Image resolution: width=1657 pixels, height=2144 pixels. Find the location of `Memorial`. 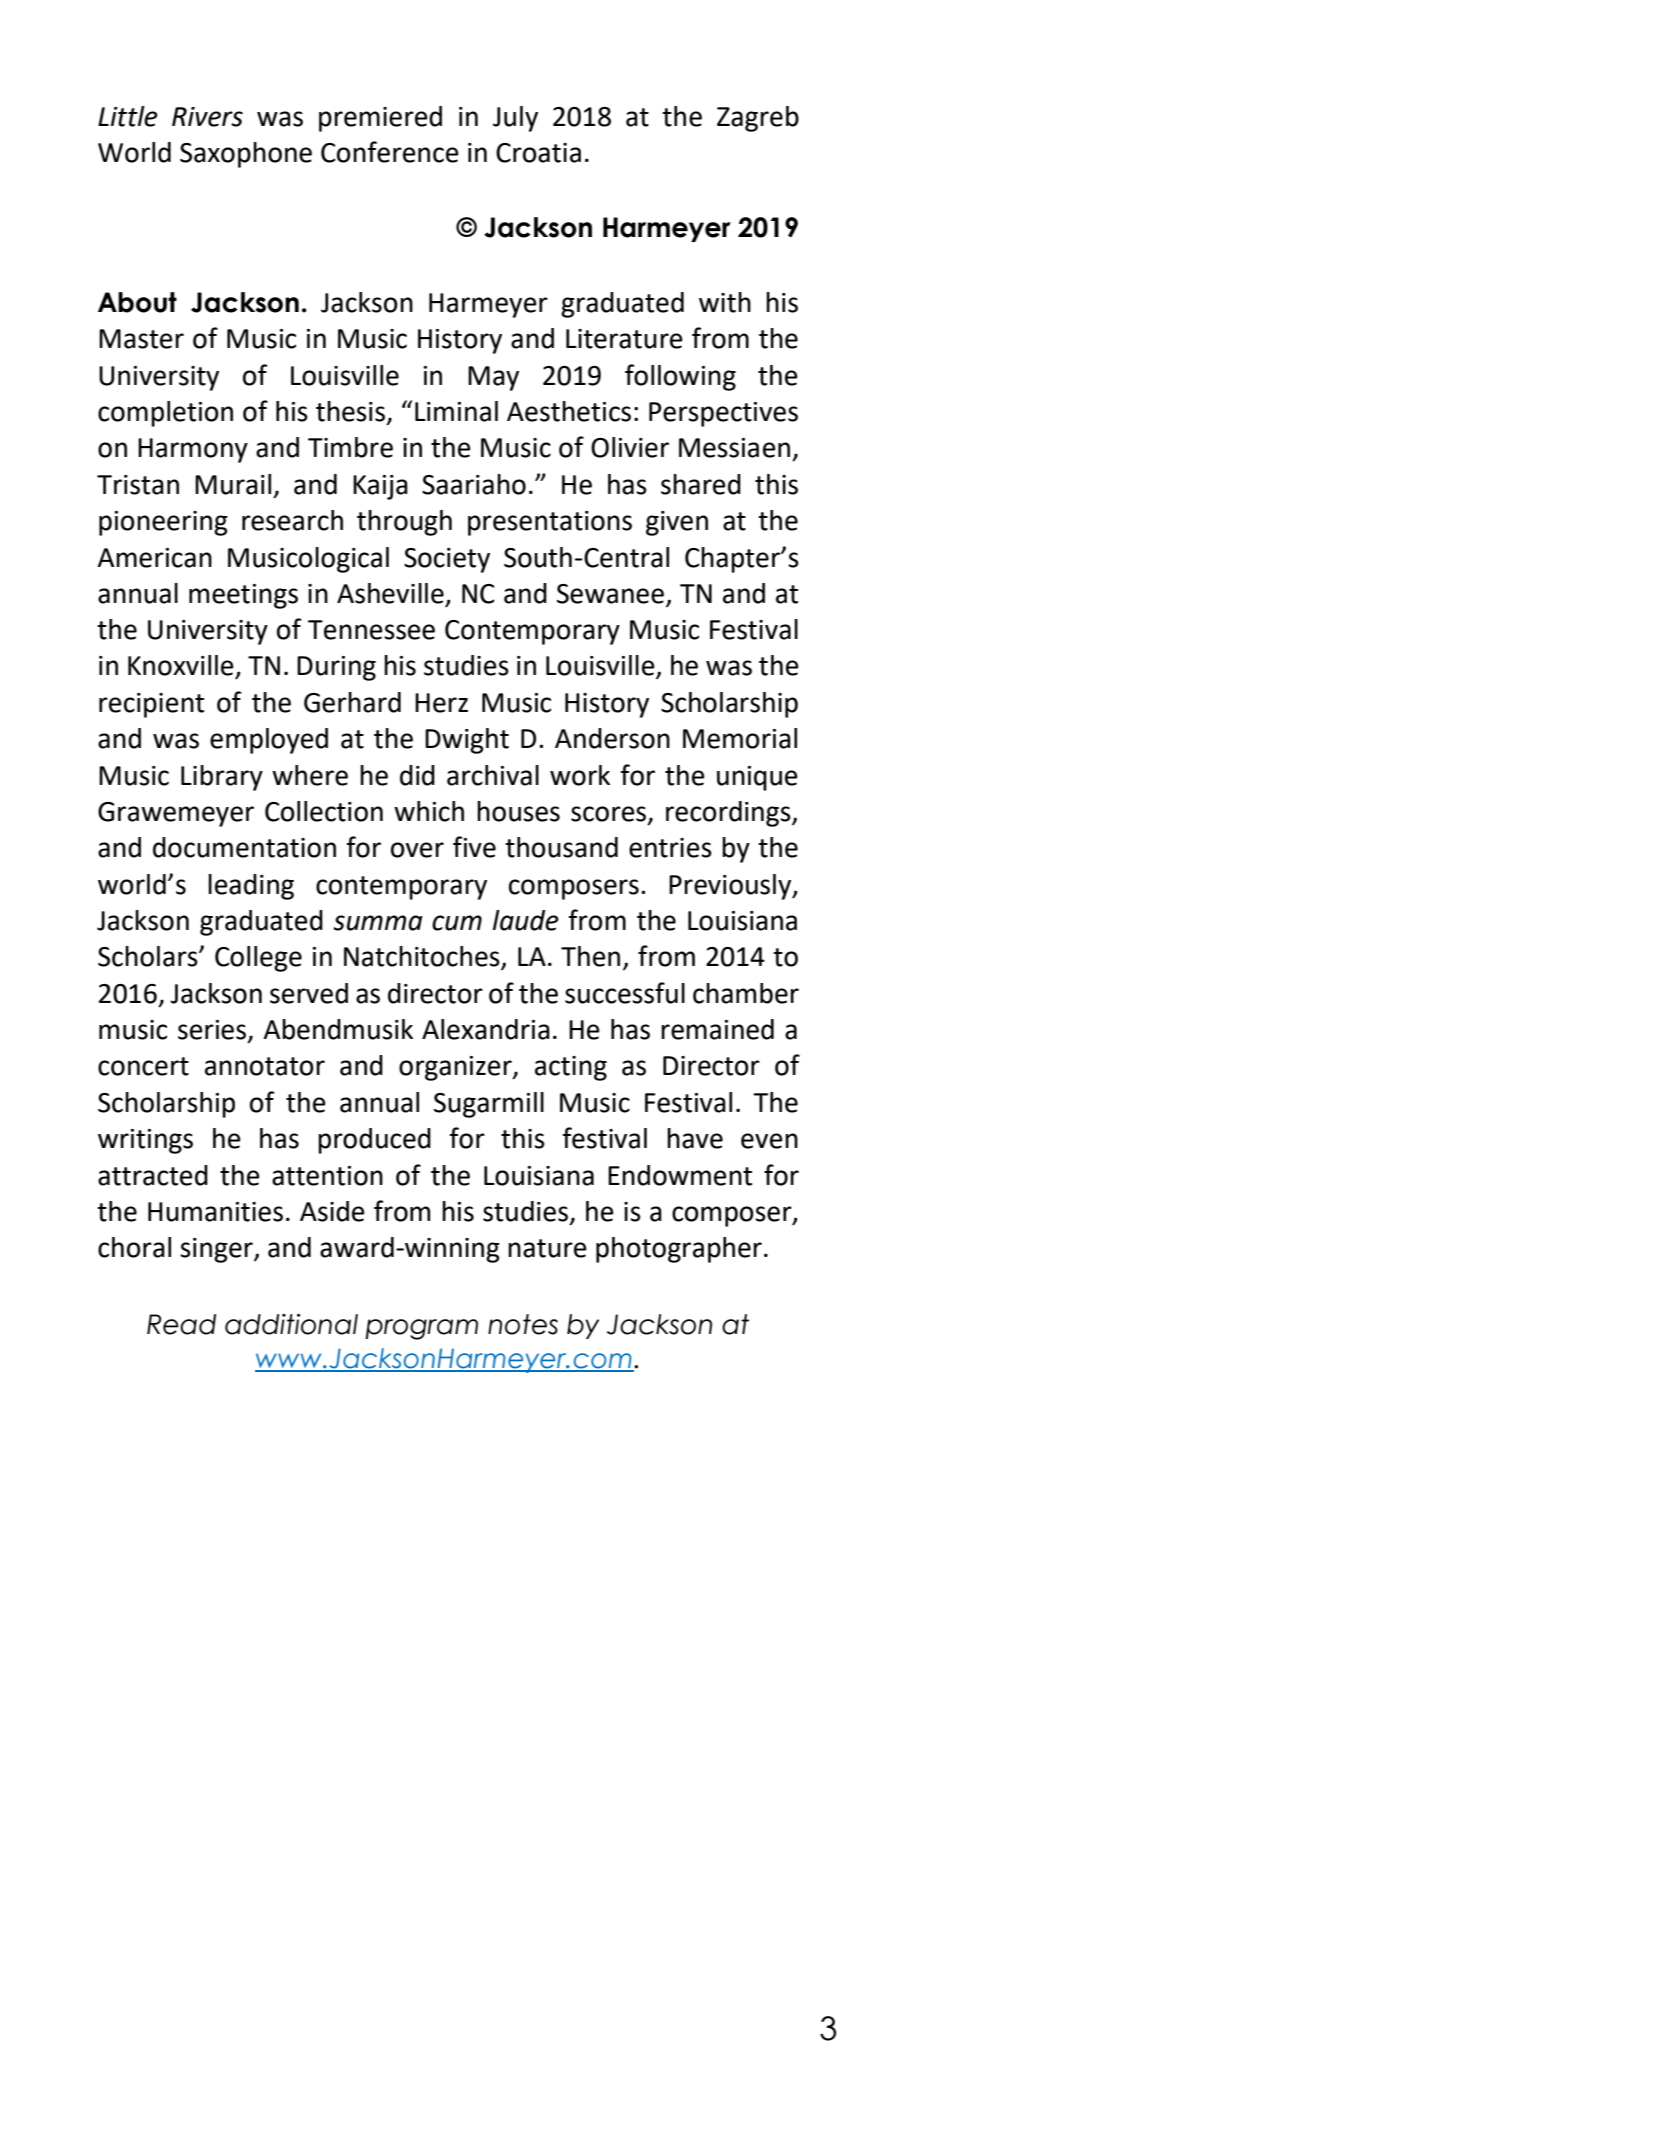

Memorial is located at coordinates (740, 738).
